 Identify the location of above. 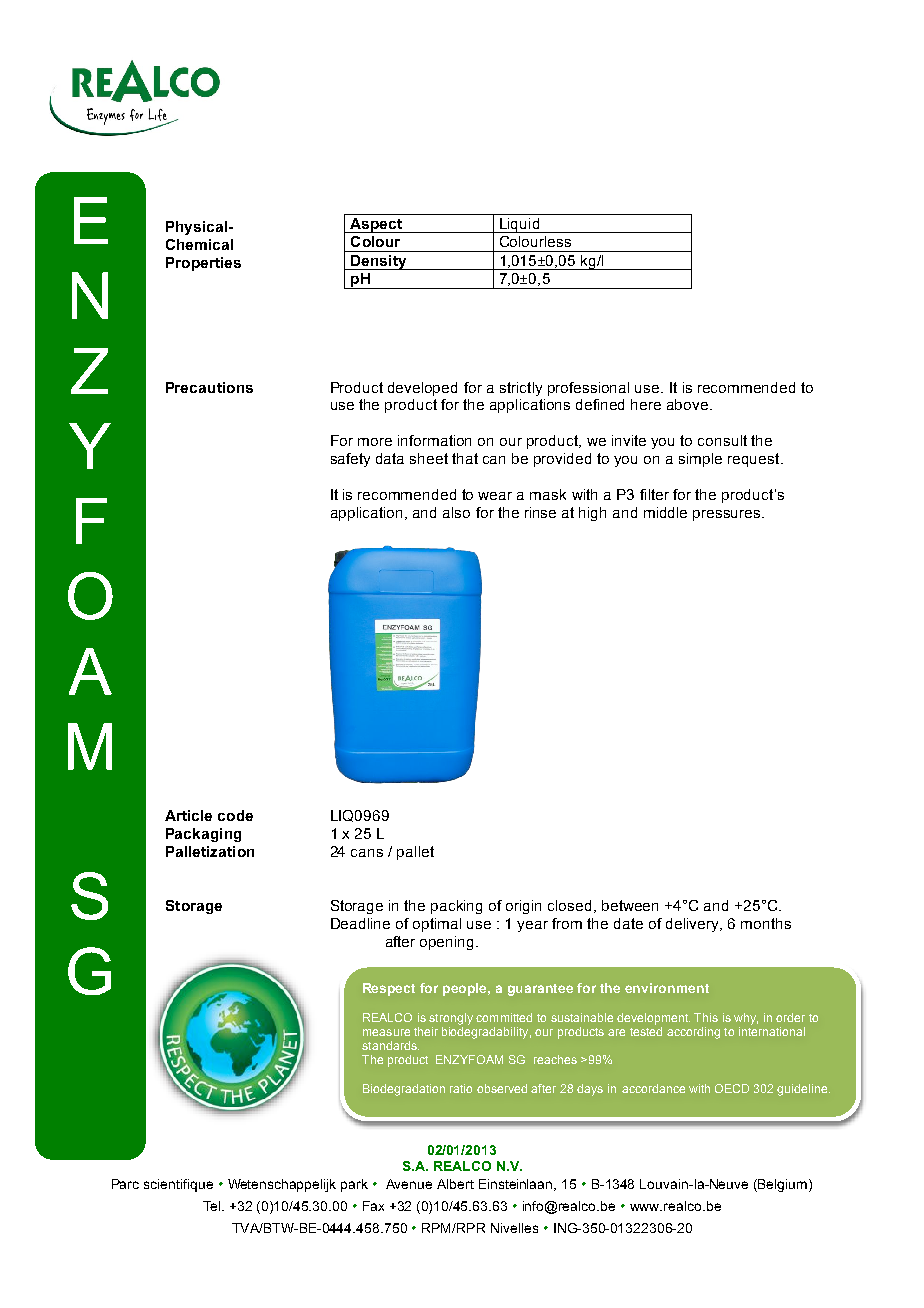
(689, 404).
